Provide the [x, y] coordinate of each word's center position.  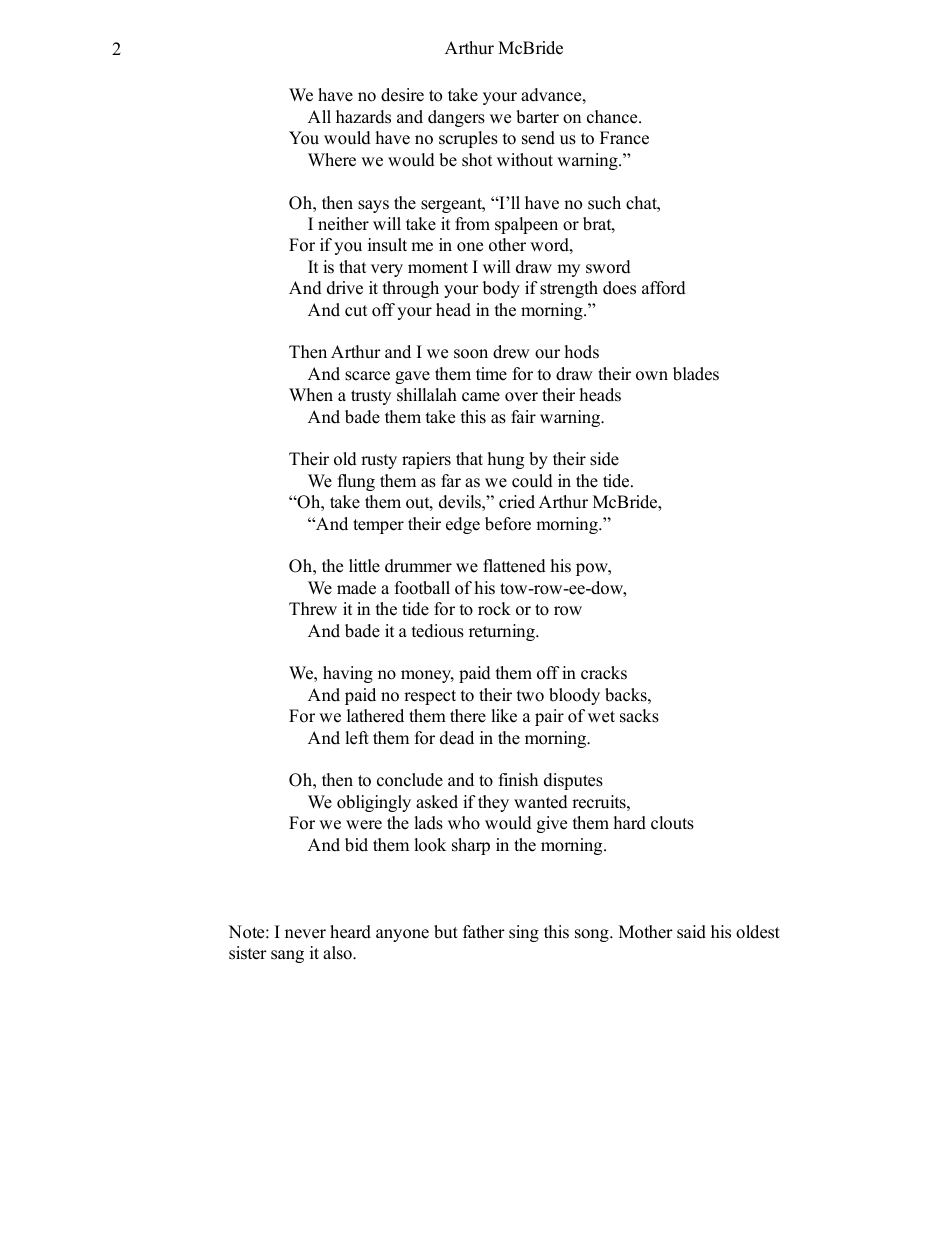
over [521, 397]
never [305, 934]
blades [696, 374]
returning [503, 632]
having [348, 674]
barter [537, 117]
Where [332, 160]
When [311, 395]
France [624, 138]
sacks [639, 716]
